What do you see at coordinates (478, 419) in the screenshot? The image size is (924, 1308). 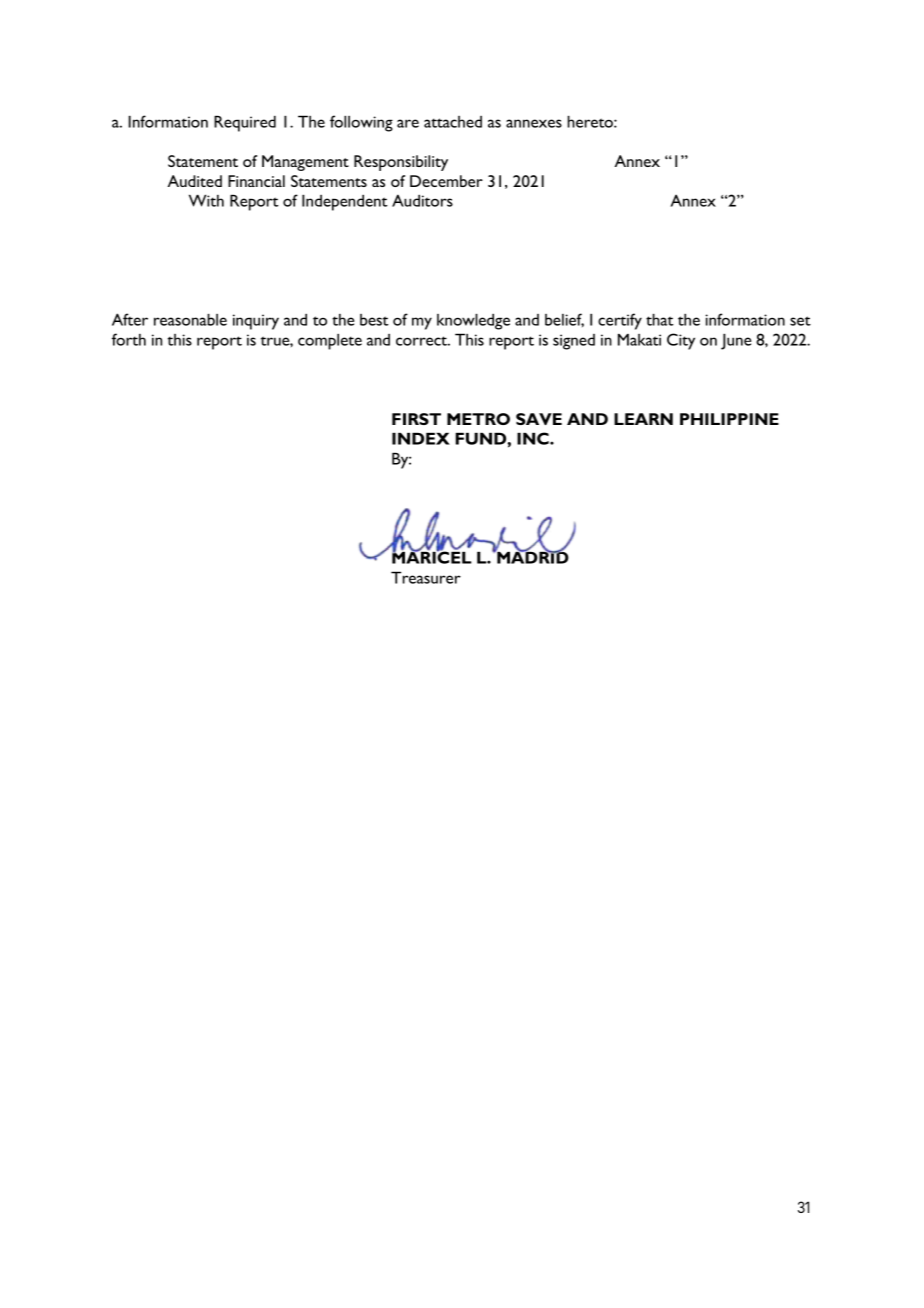 I see `METRO` at bounding box center [478, 419].
